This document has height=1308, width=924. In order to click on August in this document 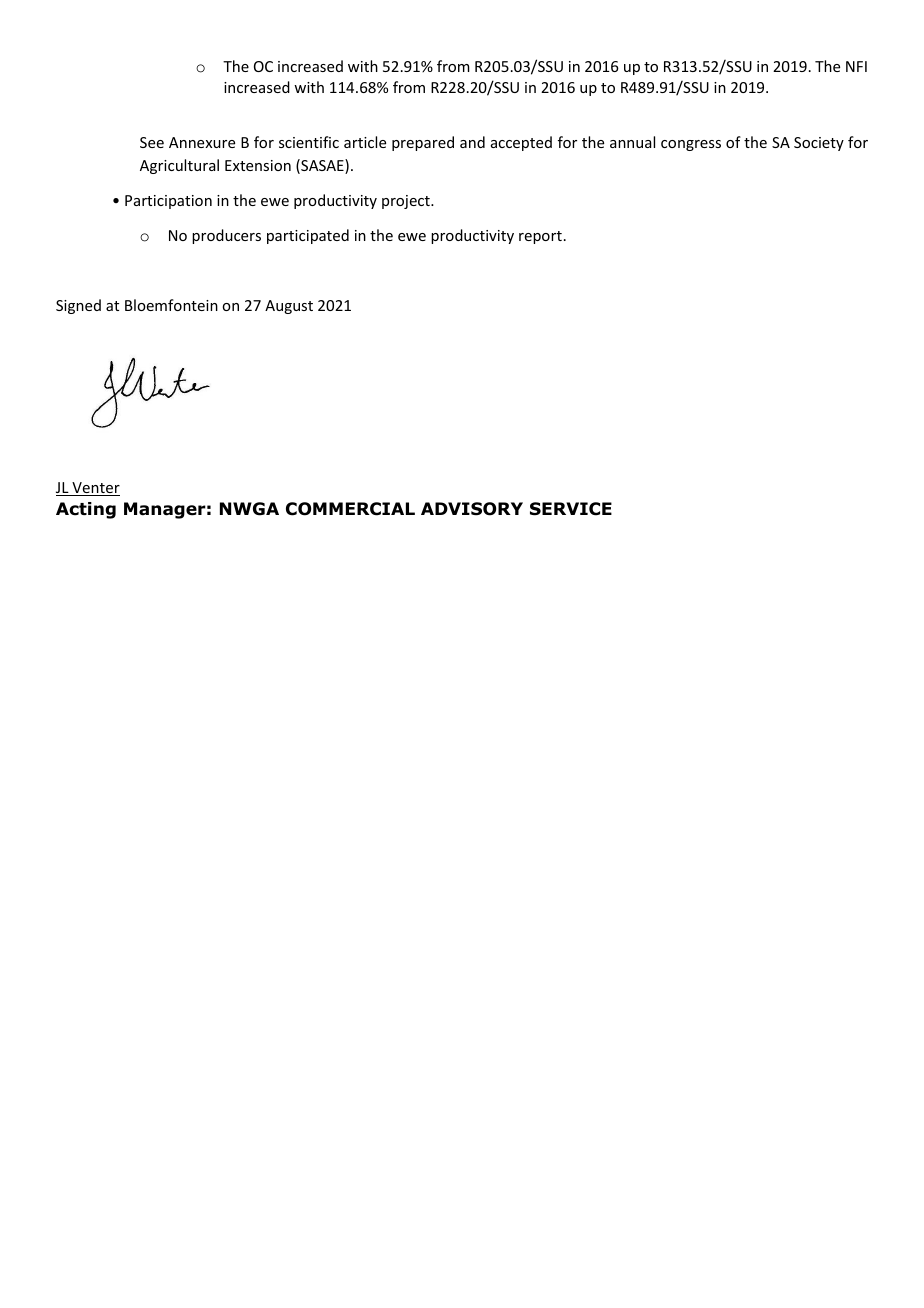, I will do `click(289, 307)`.
